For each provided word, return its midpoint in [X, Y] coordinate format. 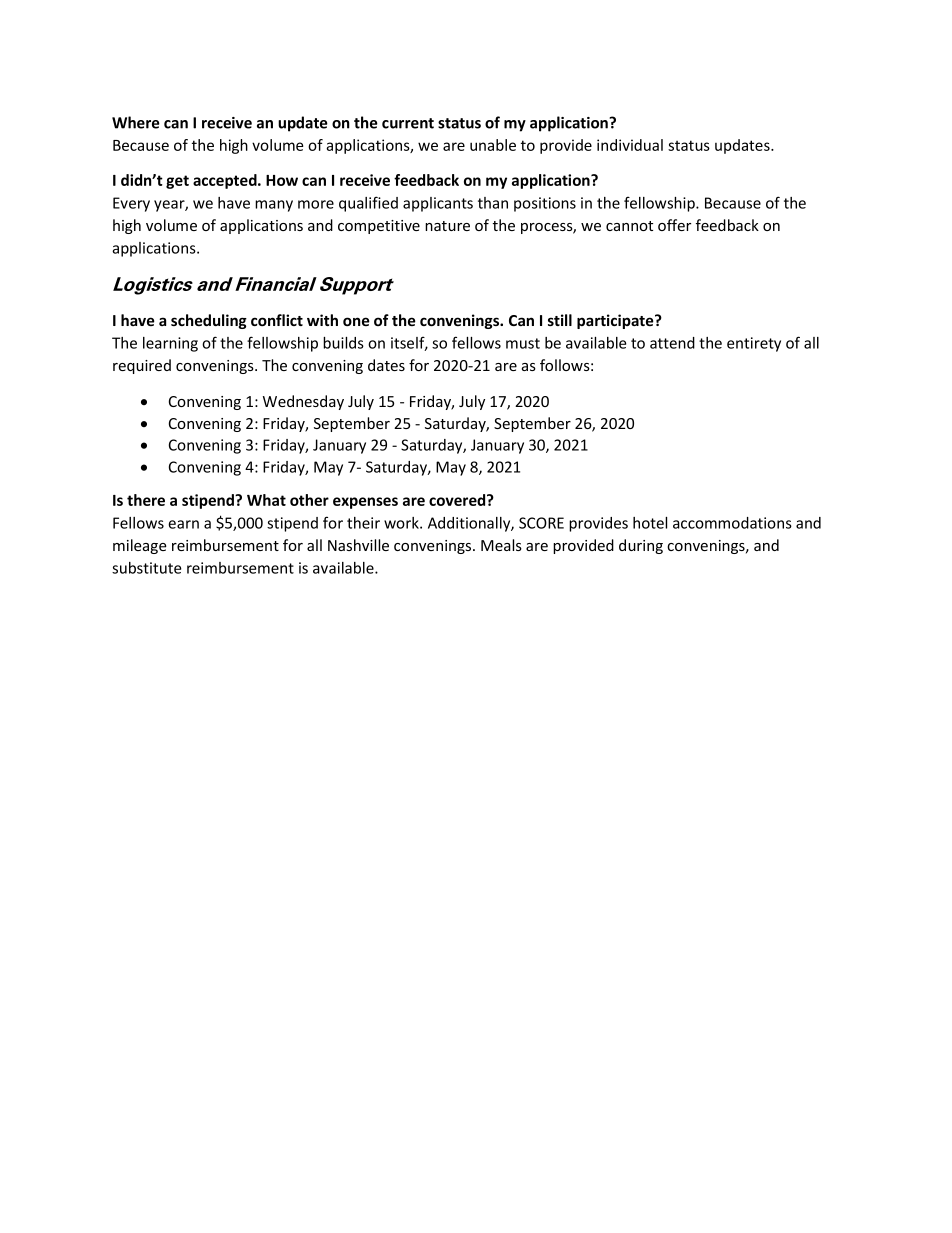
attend [672, 343]
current [408, 123]
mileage [140, 546]
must [523, 343]
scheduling [209, 321]
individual [630, 145]
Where [136, 122]
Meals [501, 545]
